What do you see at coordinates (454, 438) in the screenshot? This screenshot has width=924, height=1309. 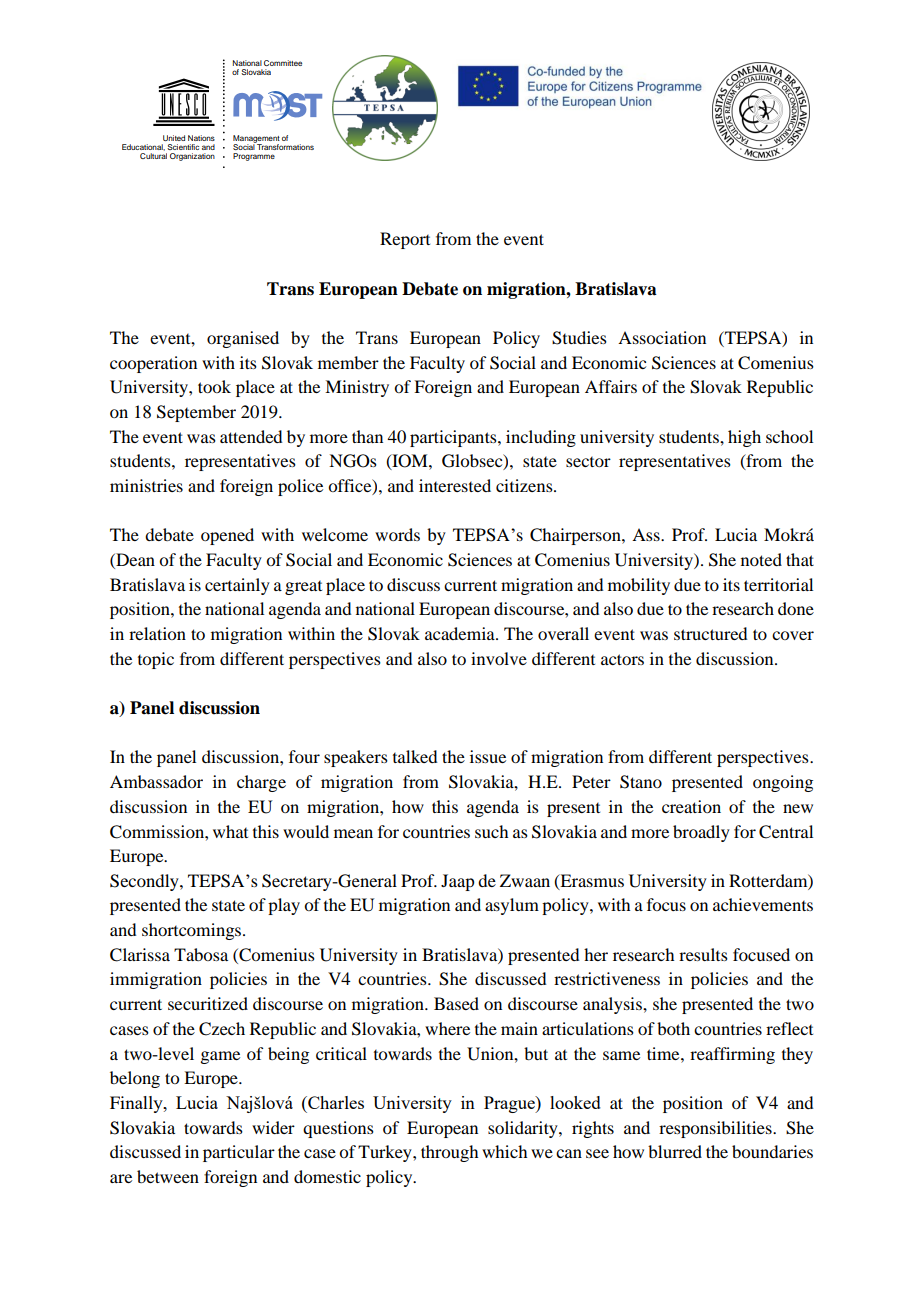 I see `participants` at bounding box center [454, 438].
